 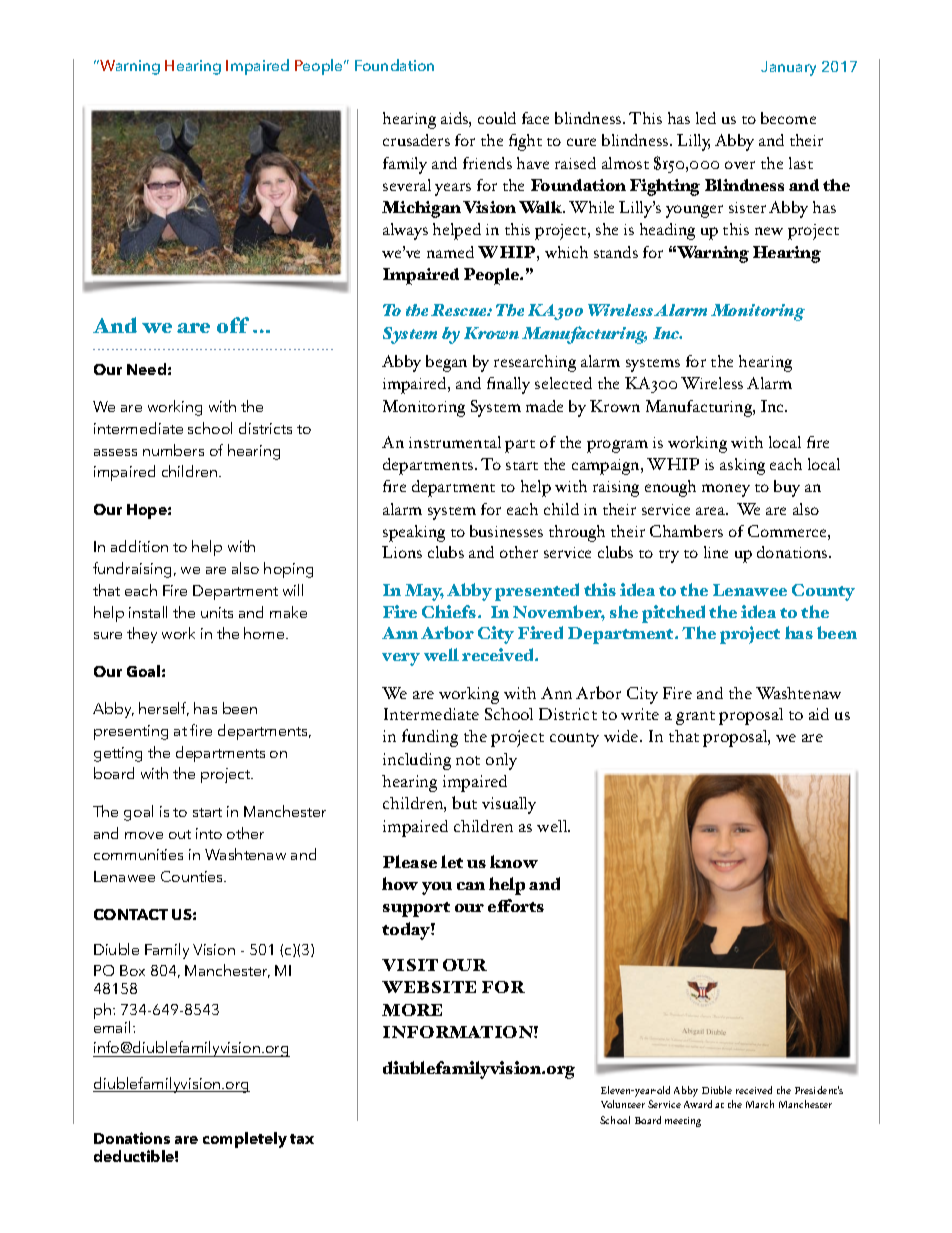 I want to click on pitched, so click(x=673, y=614).
